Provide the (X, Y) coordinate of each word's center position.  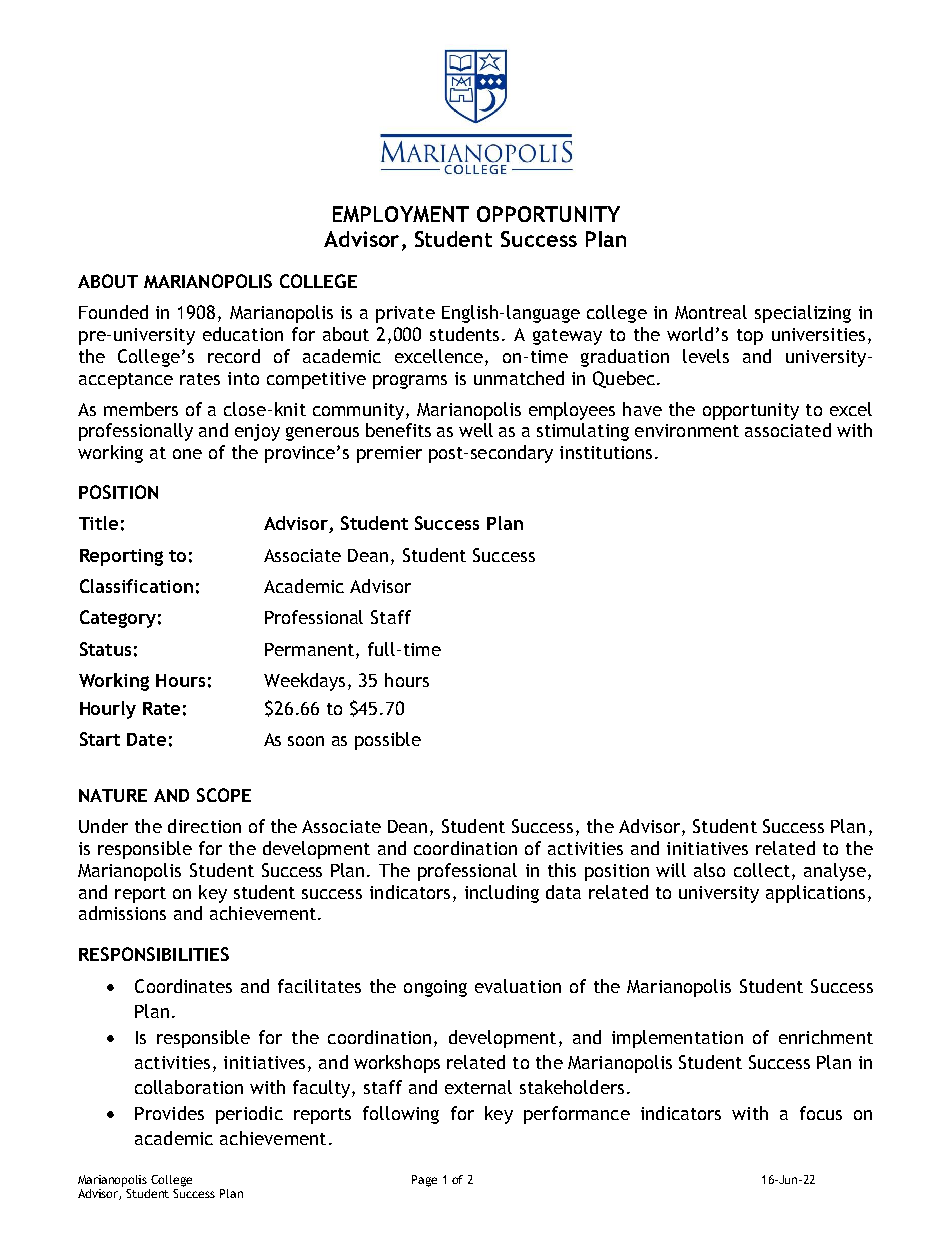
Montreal (711, 312)
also (709, 870)
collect (763, 871)
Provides (169, 1113)
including (502, 894)
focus (821, 1113)
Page (424, 1181)
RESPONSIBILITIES (154, 954)
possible (388, 741)
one (187, 454)
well (476, 430)
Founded (113, 312)
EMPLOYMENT (401, 214)
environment (687, 430)
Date (146, 739)
